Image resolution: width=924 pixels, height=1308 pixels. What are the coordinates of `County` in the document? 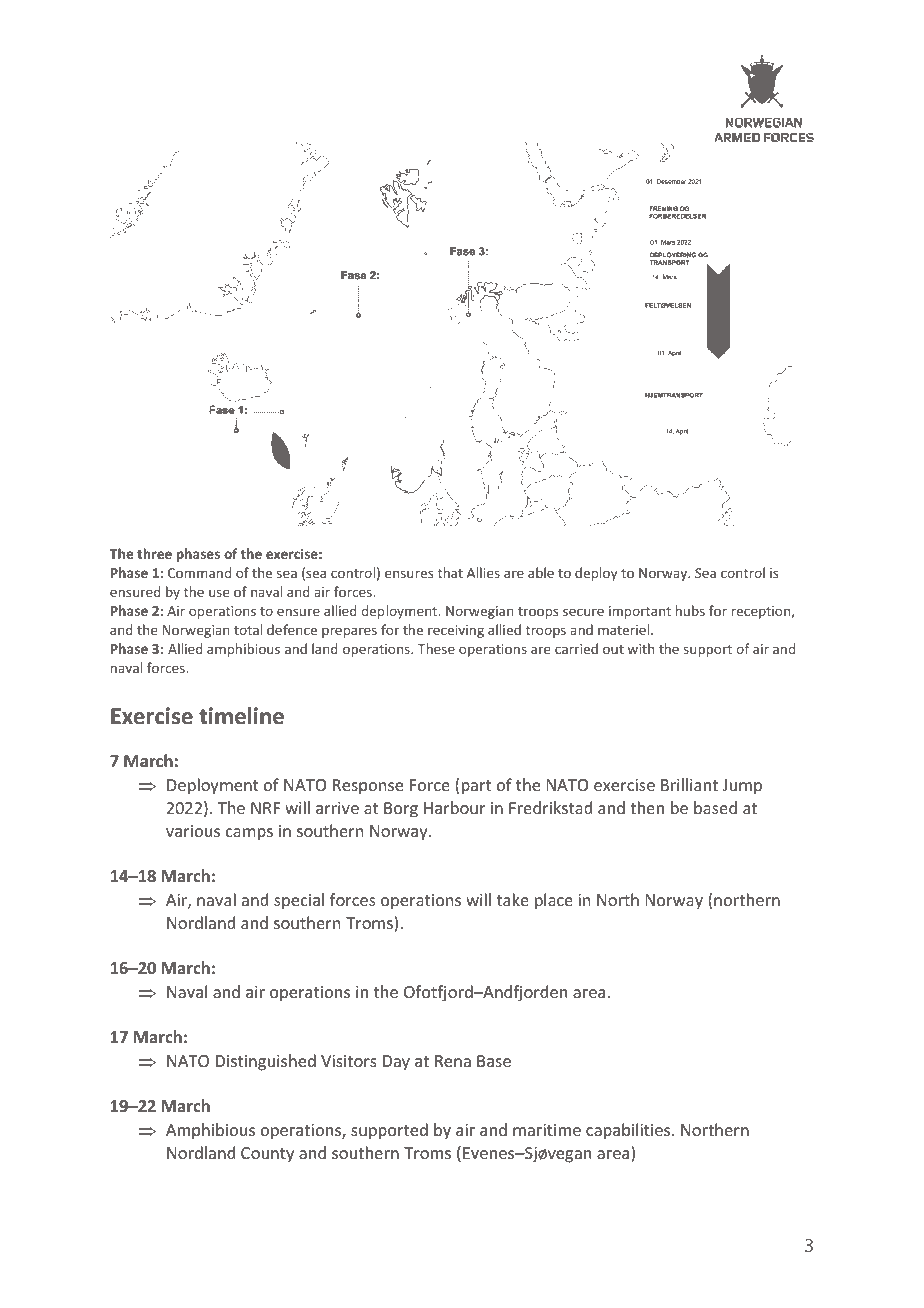 It's located at (267, 1155).
